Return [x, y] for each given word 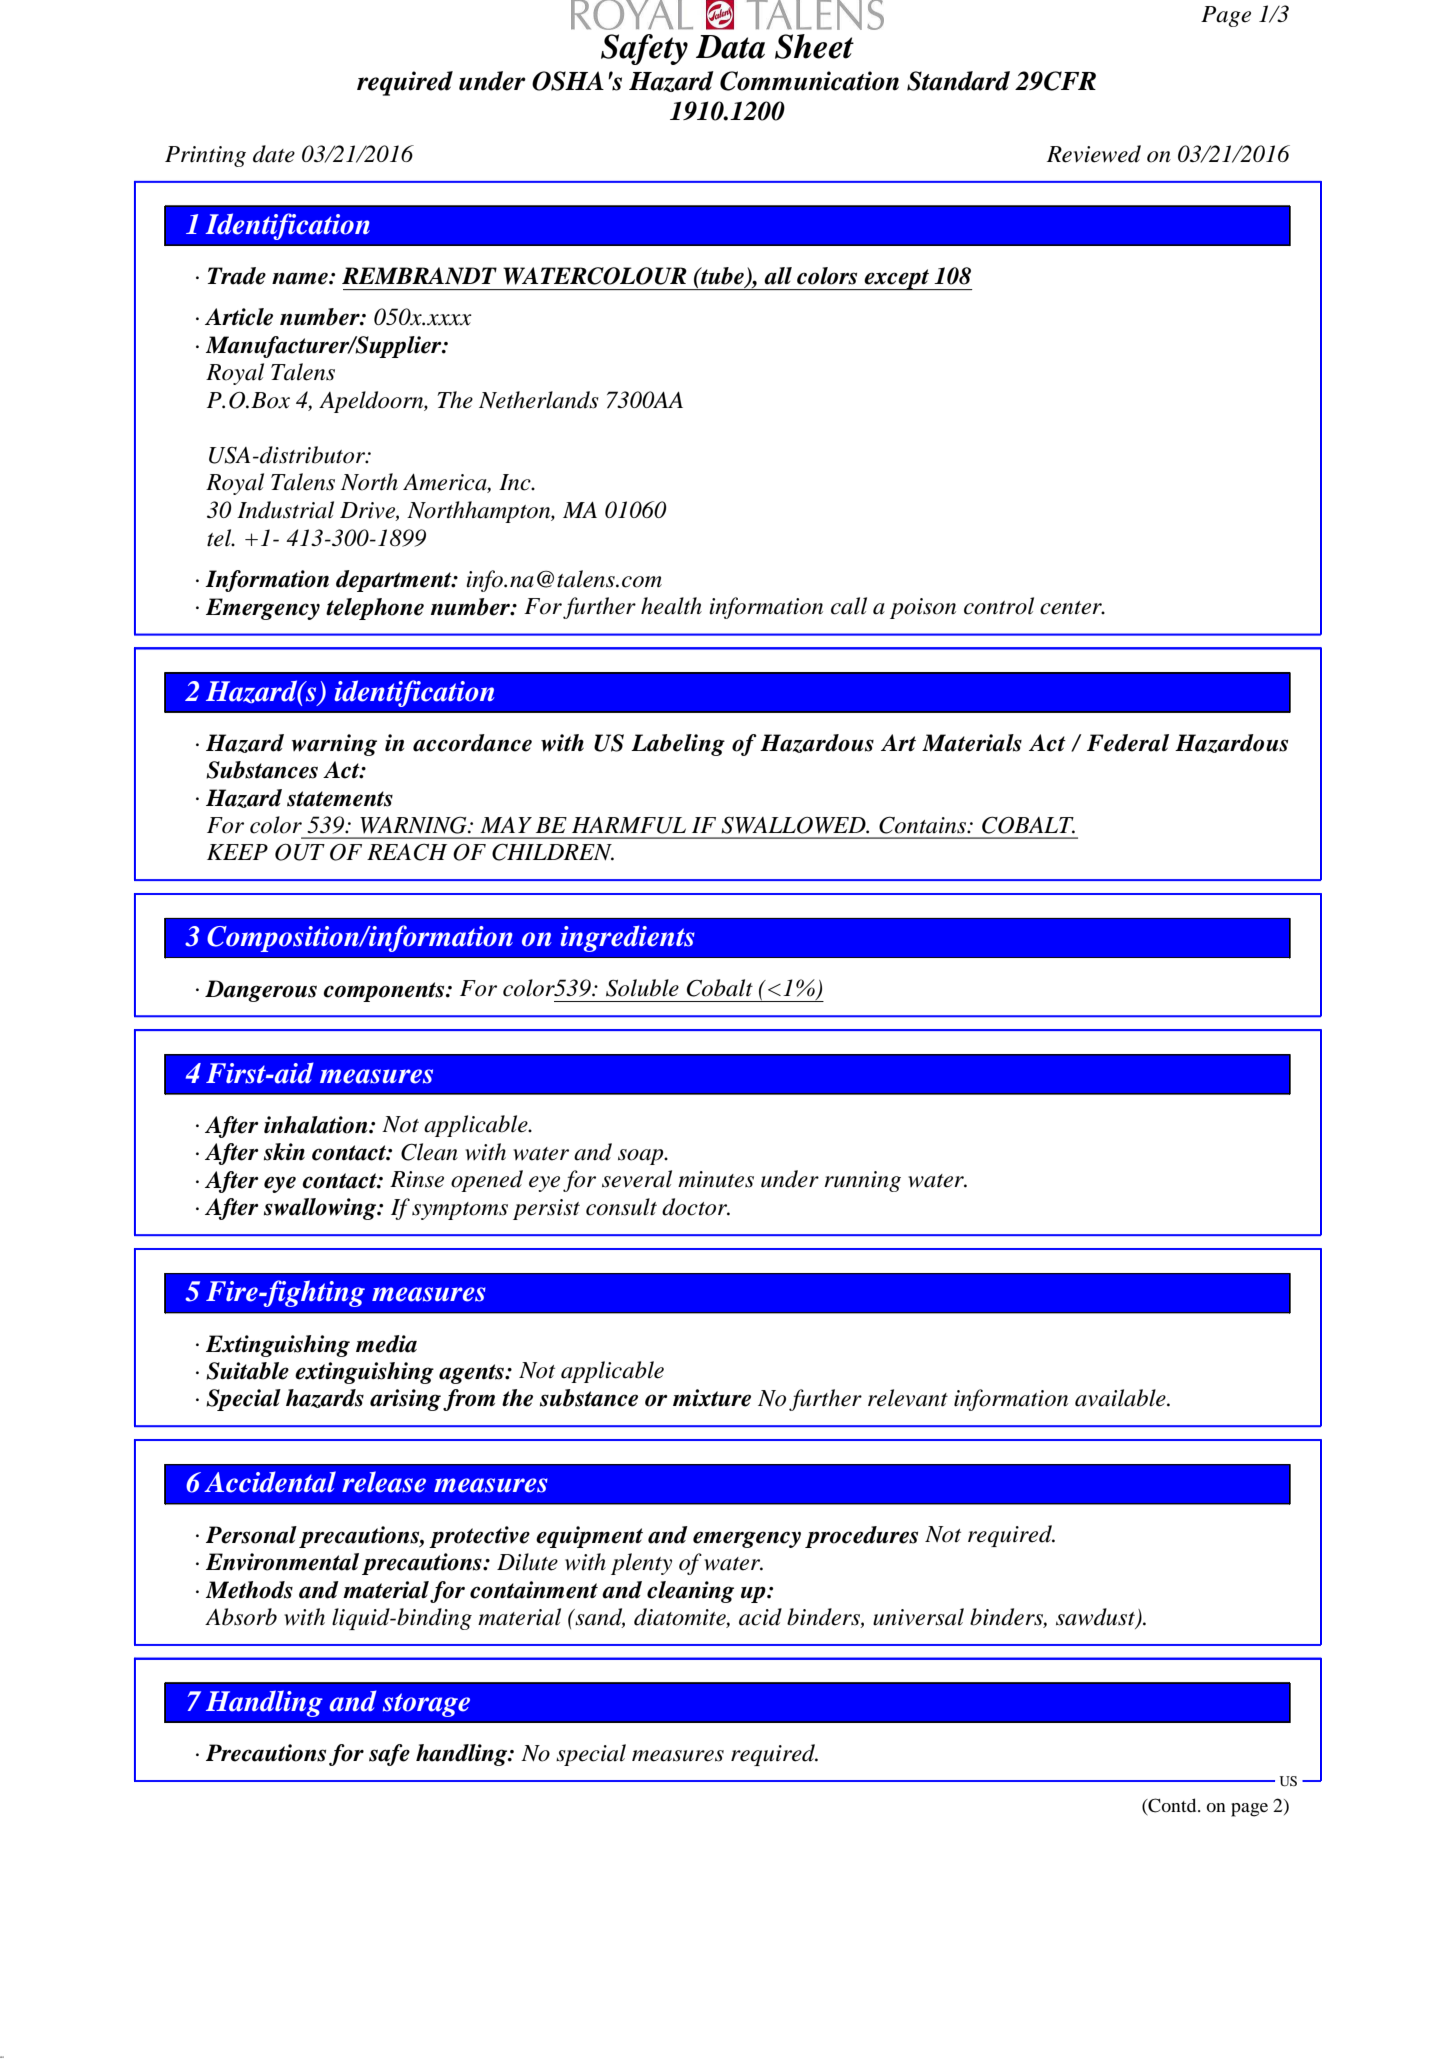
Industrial [285, 510]
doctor [696, 1207]
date [274, 154]
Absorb [241, 1617]
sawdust [1096, 1618]
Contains [924, 825]
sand [599, 1618]
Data [730, 47]
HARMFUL [629, 825]
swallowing [321, 1209]
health [671, 606]
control [999, 606]
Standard [958, 81]
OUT [300, 852]
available [1121, 1398]
